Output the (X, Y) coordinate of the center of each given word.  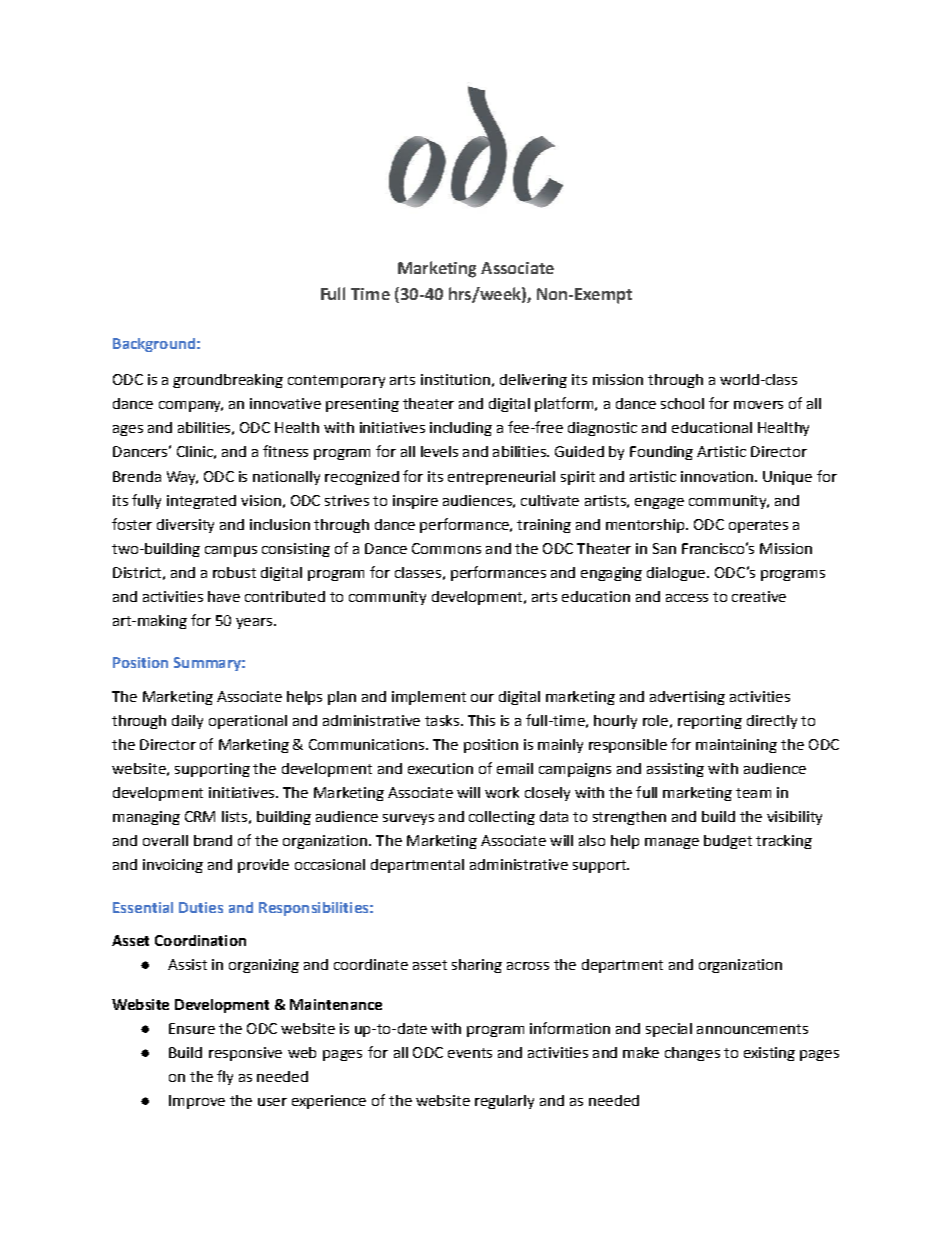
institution (455, 379)
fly (225, 1077)
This (481, 720)
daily (187, 722)
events (470, 1053)
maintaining (736, 746)
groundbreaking (228, 381)
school (682, 403)
